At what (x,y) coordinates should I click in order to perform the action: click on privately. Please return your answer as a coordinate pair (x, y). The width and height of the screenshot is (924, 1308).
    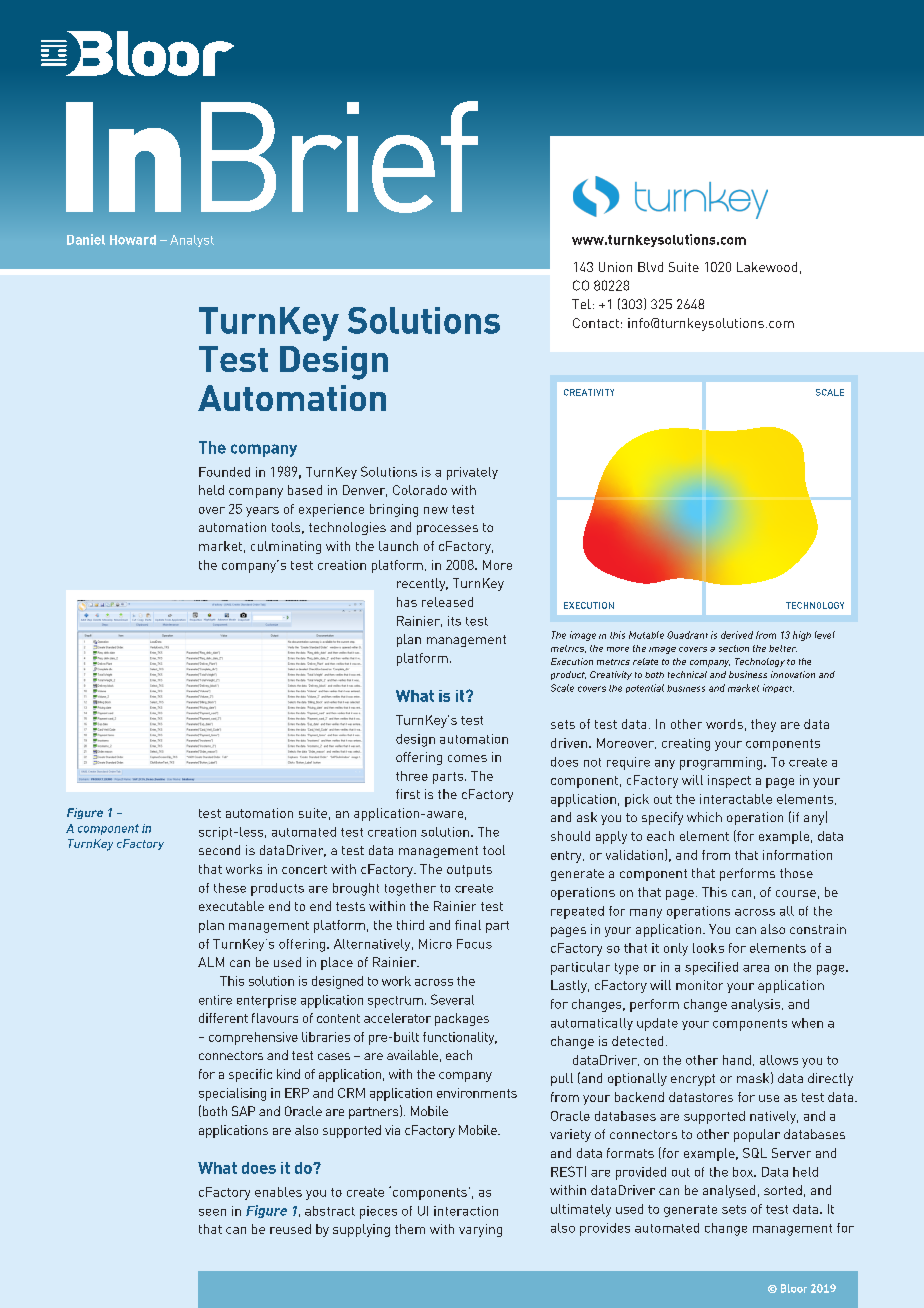
    Looking at the image, I should click on (472, 473).
